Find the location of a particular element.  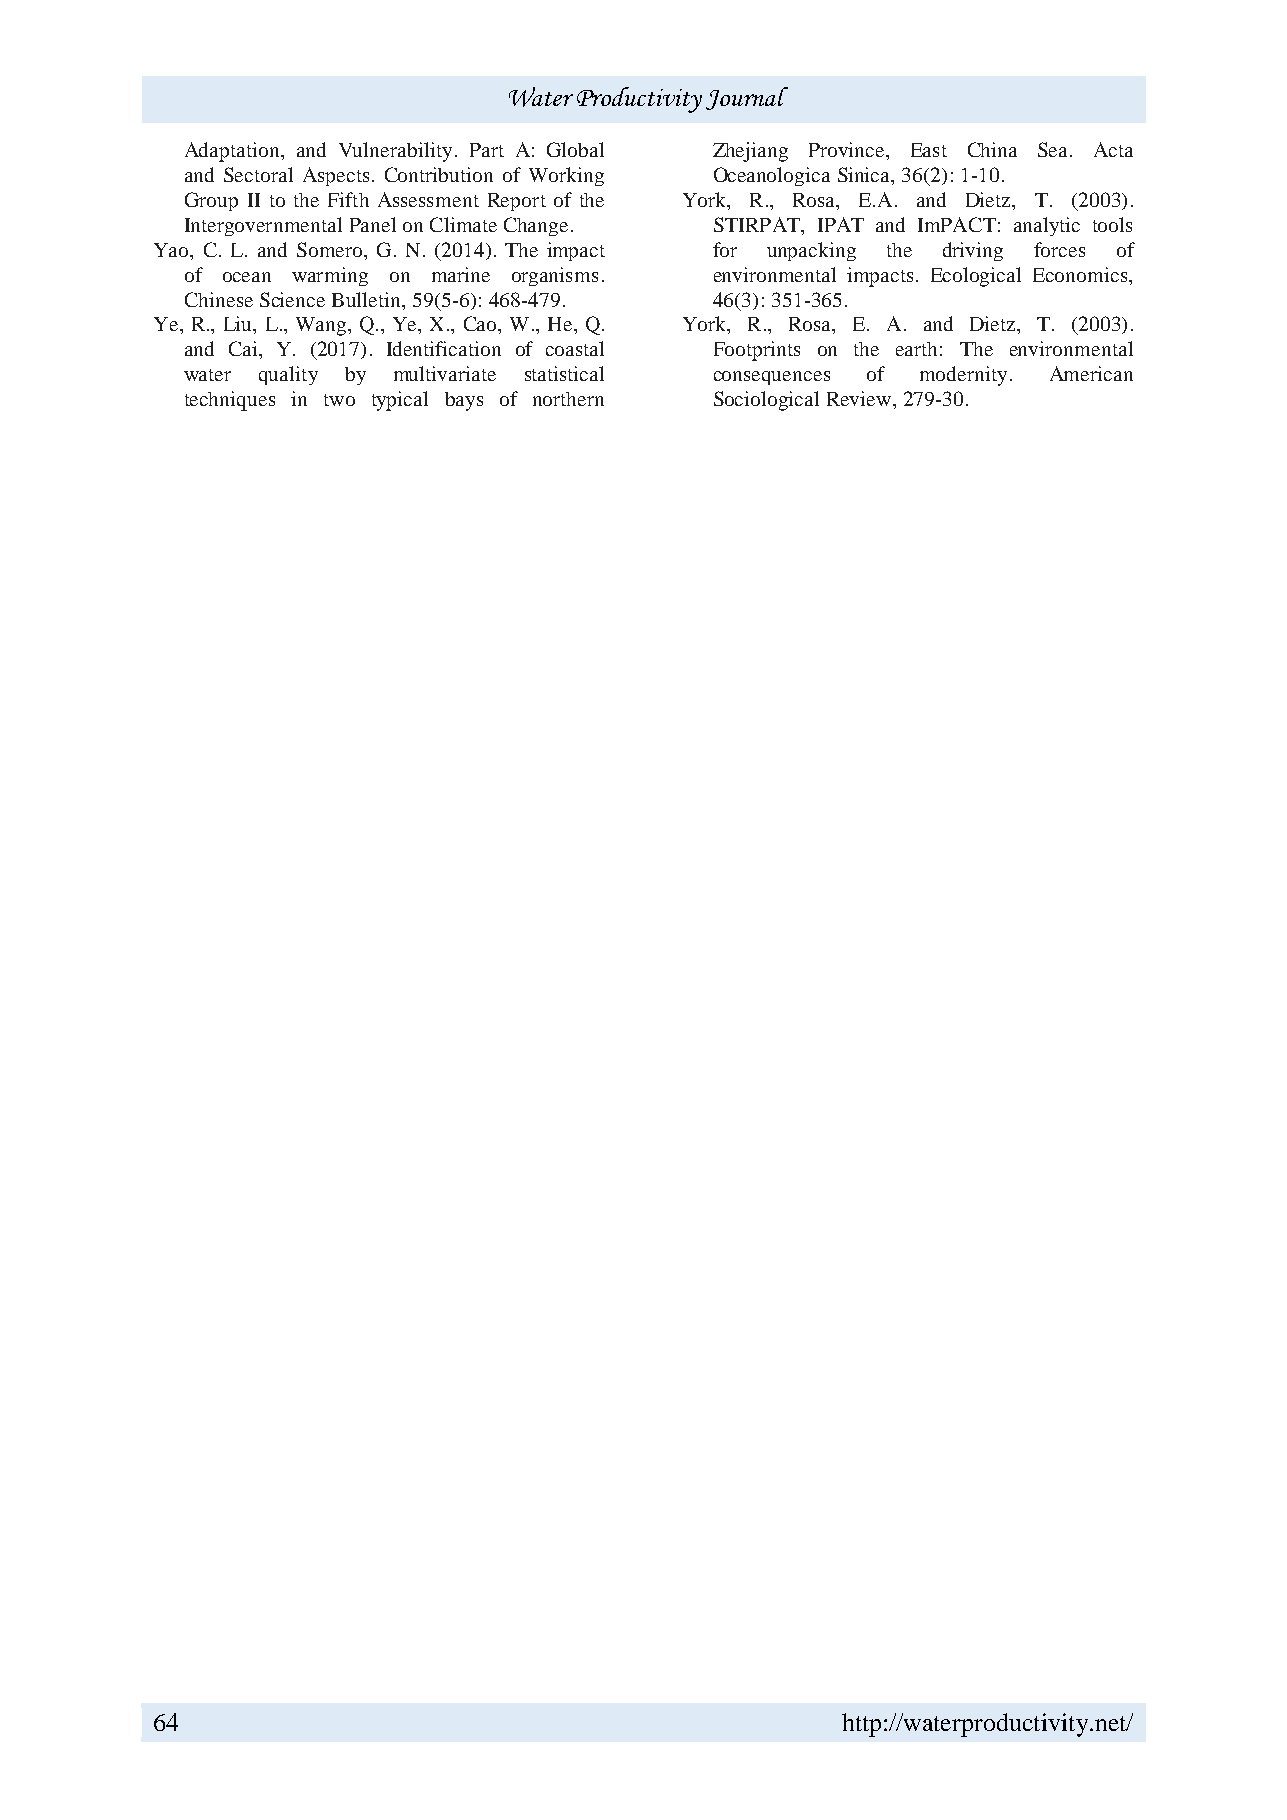

Fifth is located at coordinates (348, 199).
